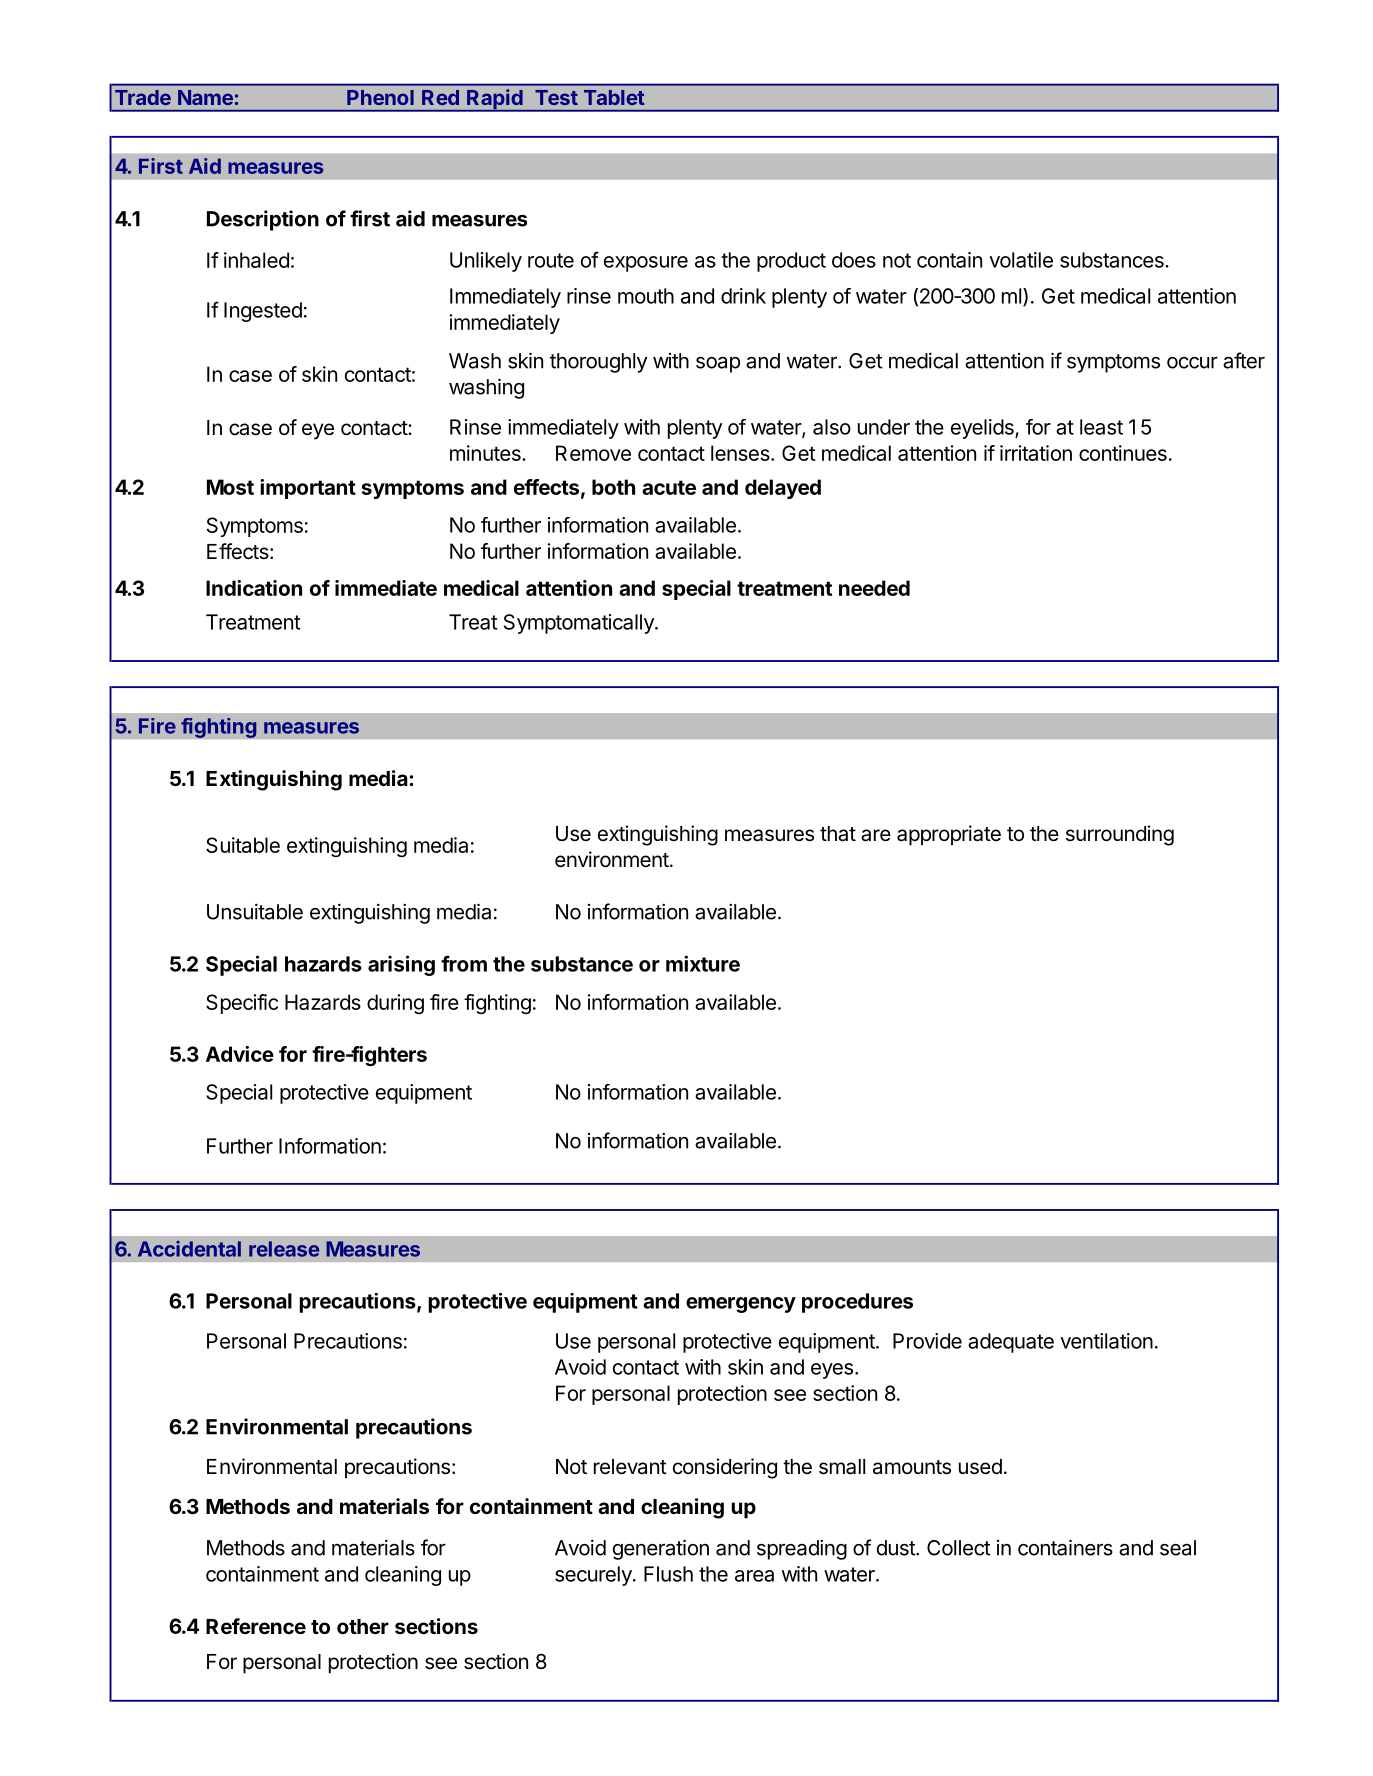 The width and height of the document is (1373, 1776). What do you see at coordinates (1123, 453) in the document?
I see `continues` at bounding box center [1123, 453].
